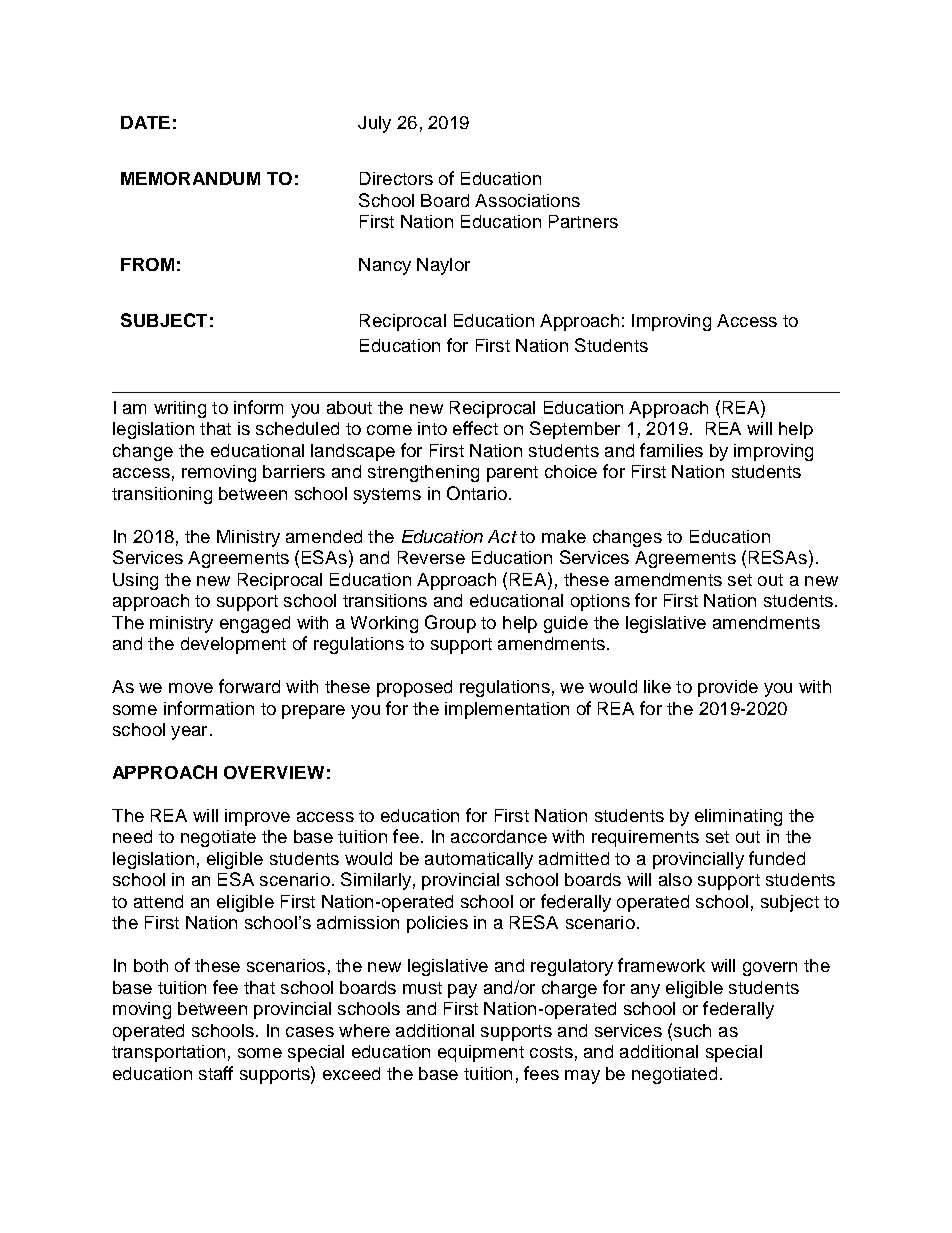 The image size is (952, 1233). Describe the element at coordinates (180, 409) in the screenshot. I see `writing` at that location.
